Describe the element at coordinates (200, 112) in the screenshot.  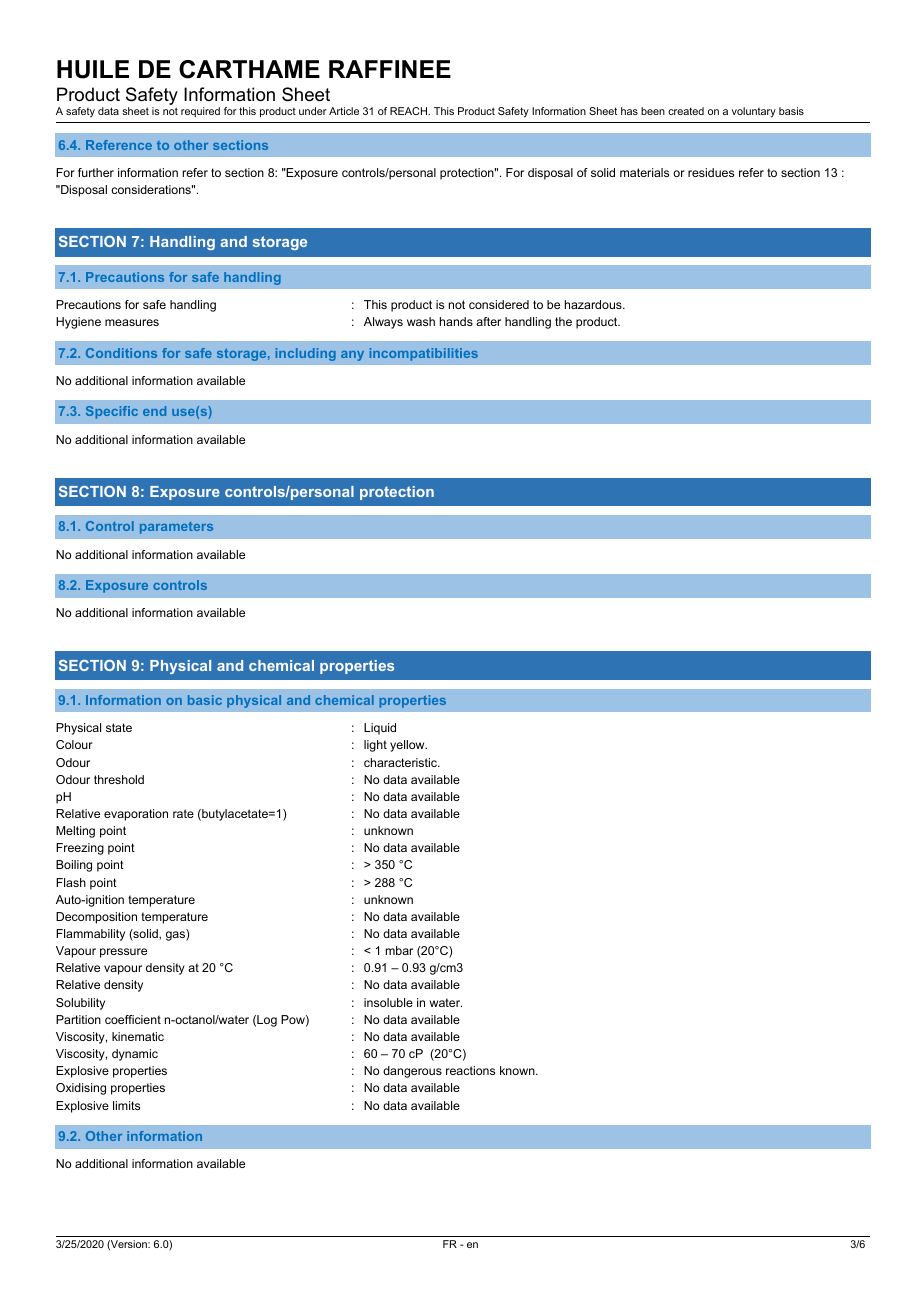
I see `required` at that location.
